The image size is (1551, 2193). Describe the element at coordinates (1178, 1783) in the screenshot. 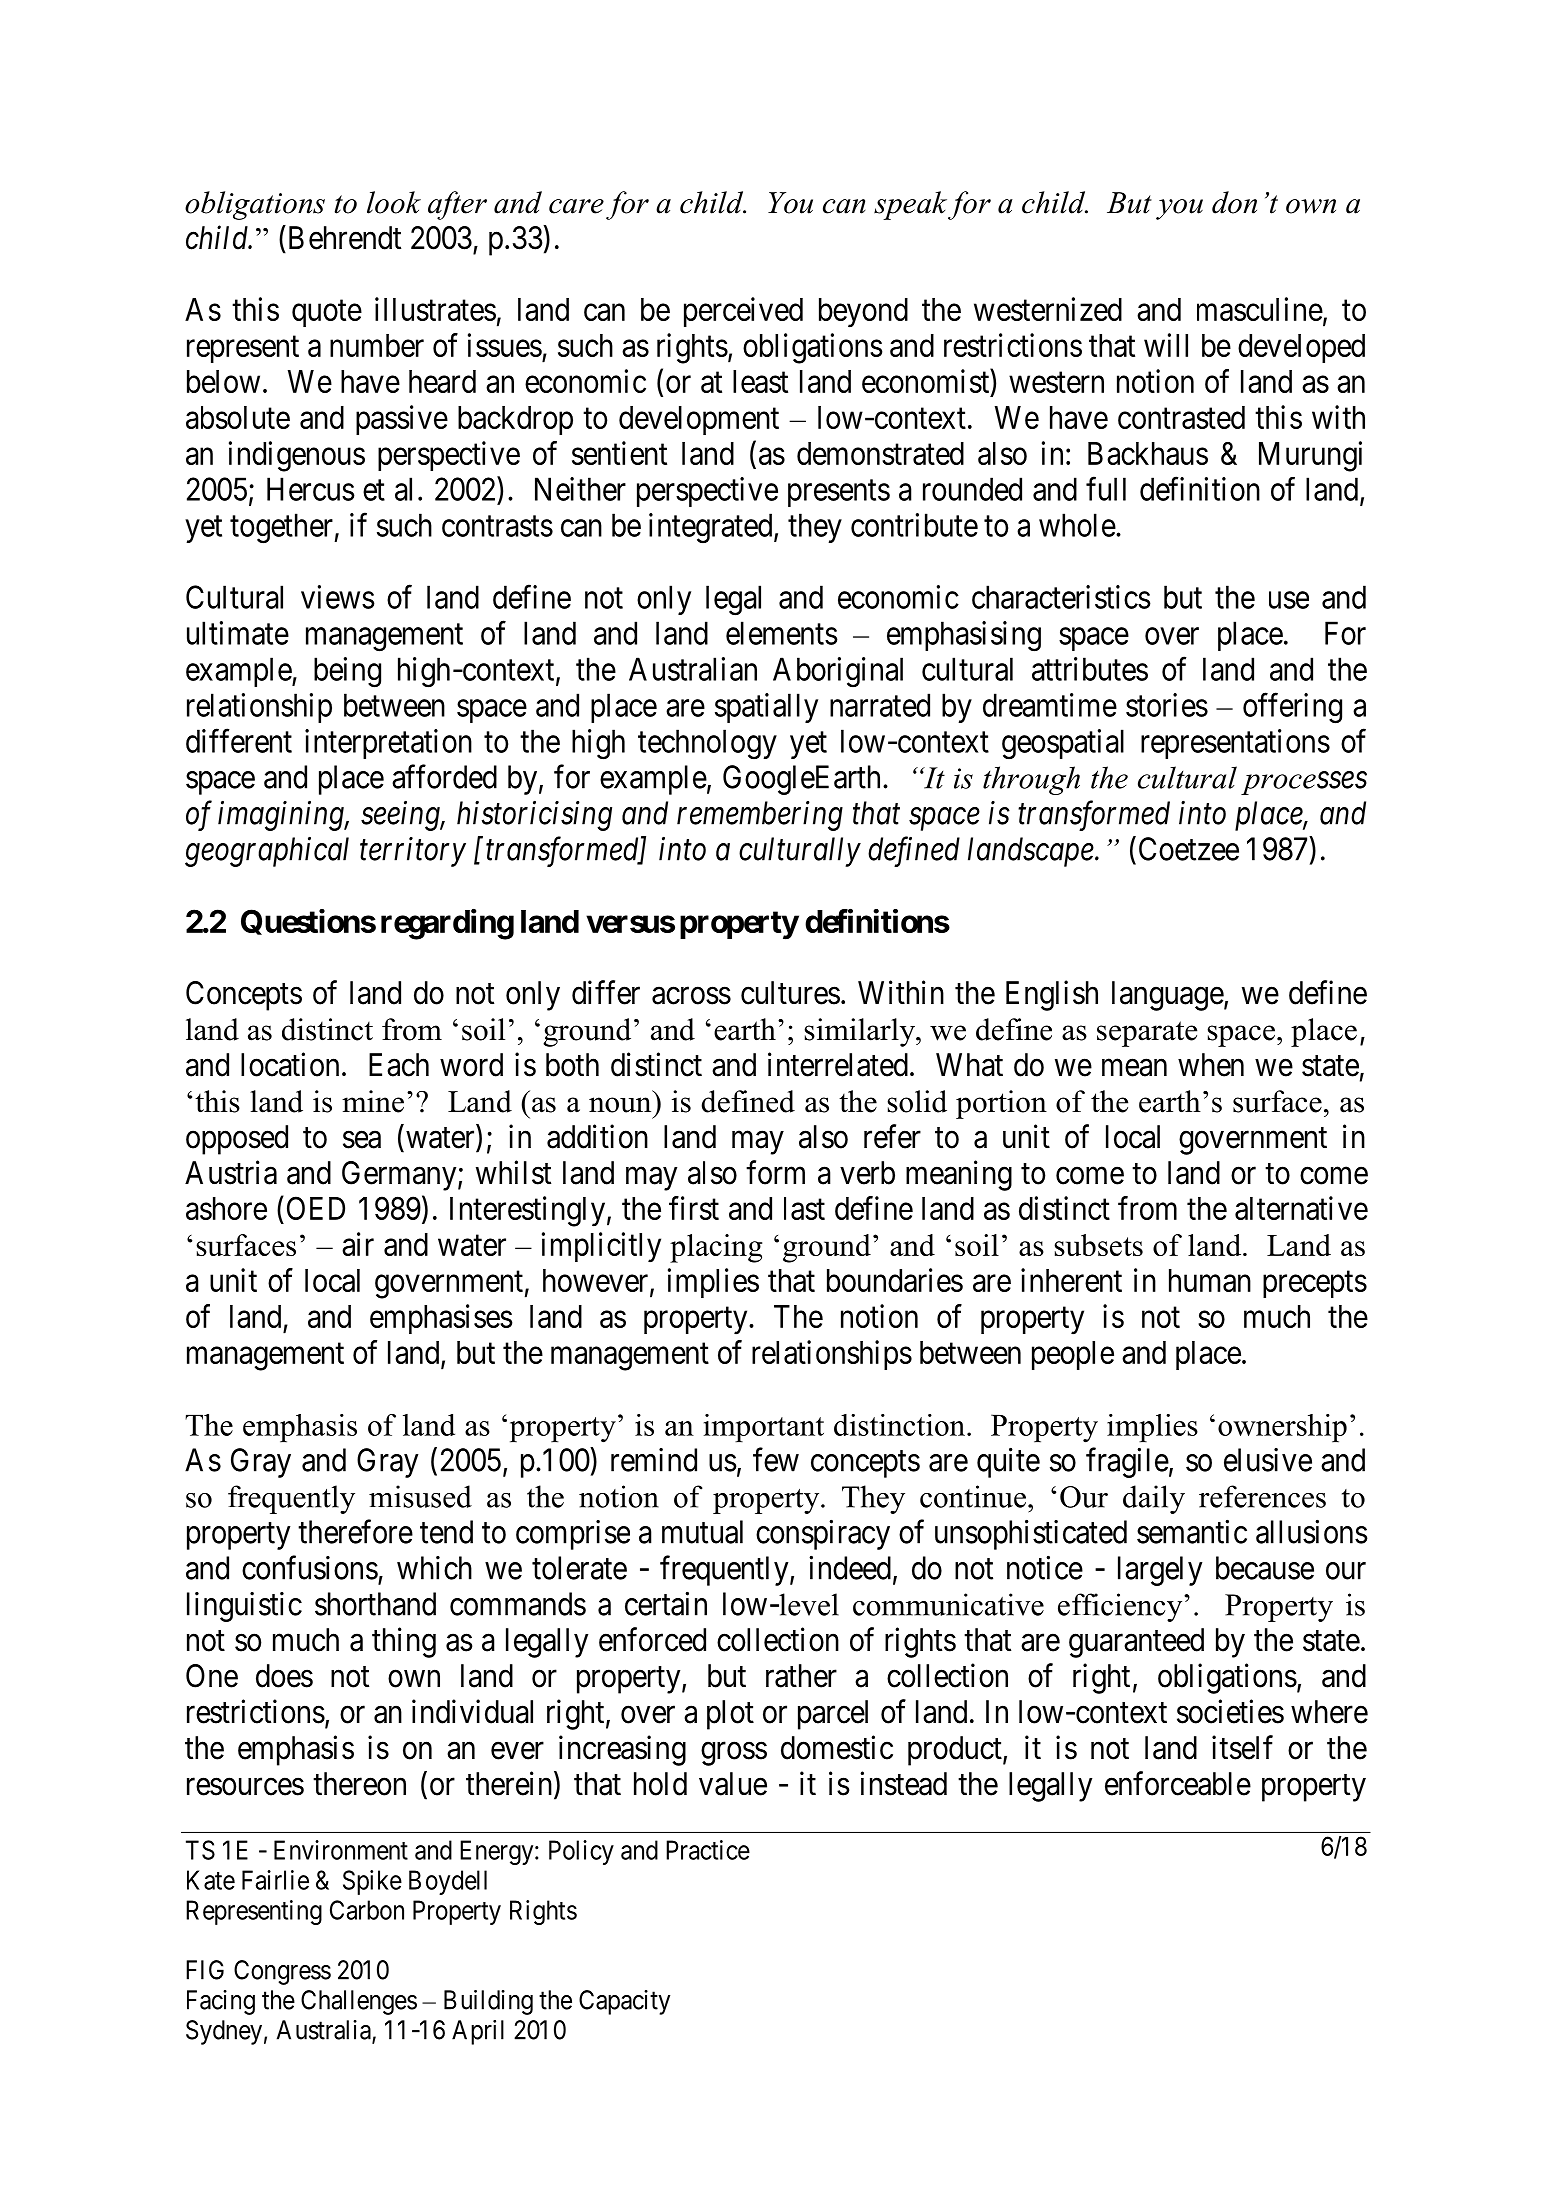

I see `enforceable` at that location.
